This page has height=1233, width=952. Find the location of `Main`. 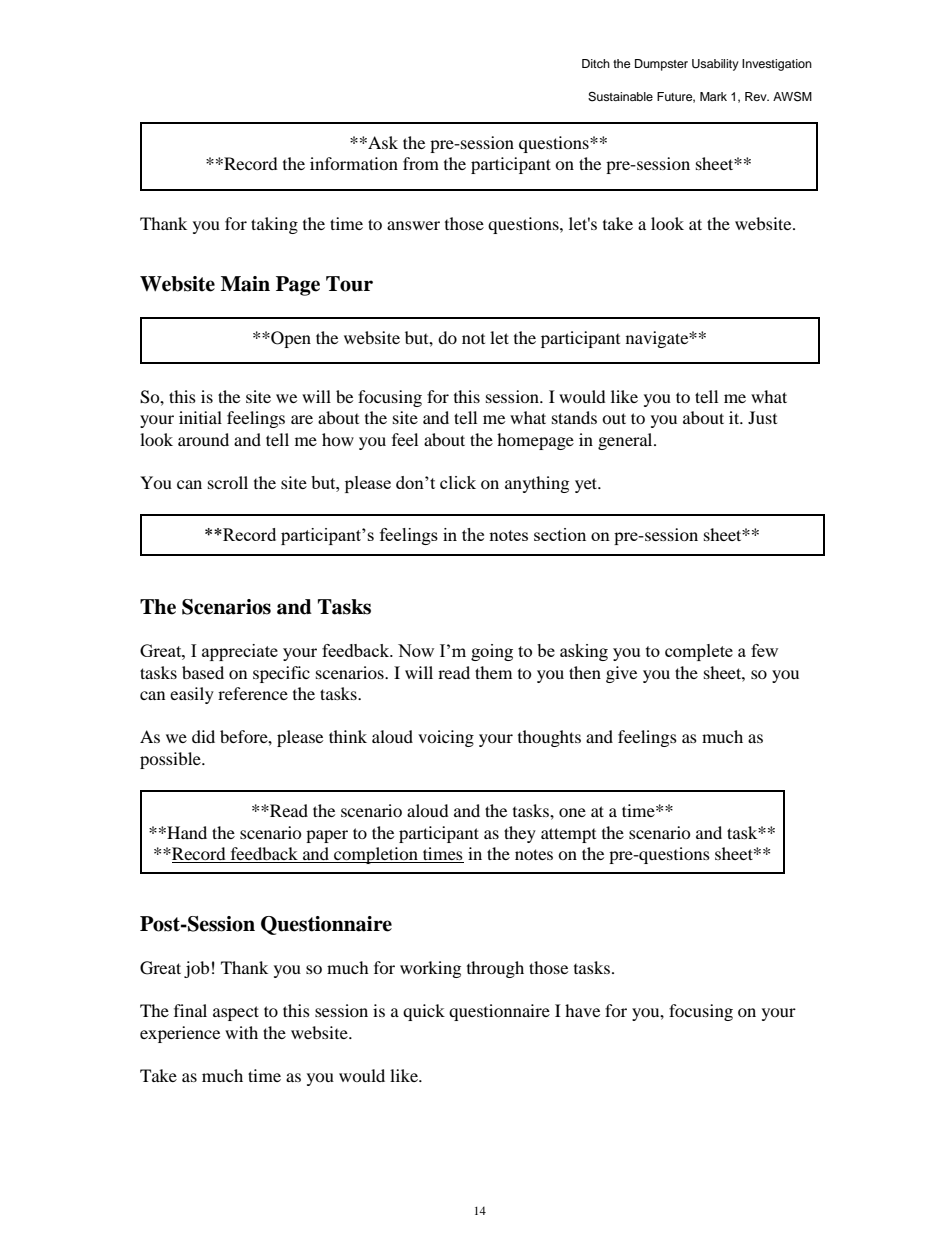

Main is located at coordinates (245, 284).
